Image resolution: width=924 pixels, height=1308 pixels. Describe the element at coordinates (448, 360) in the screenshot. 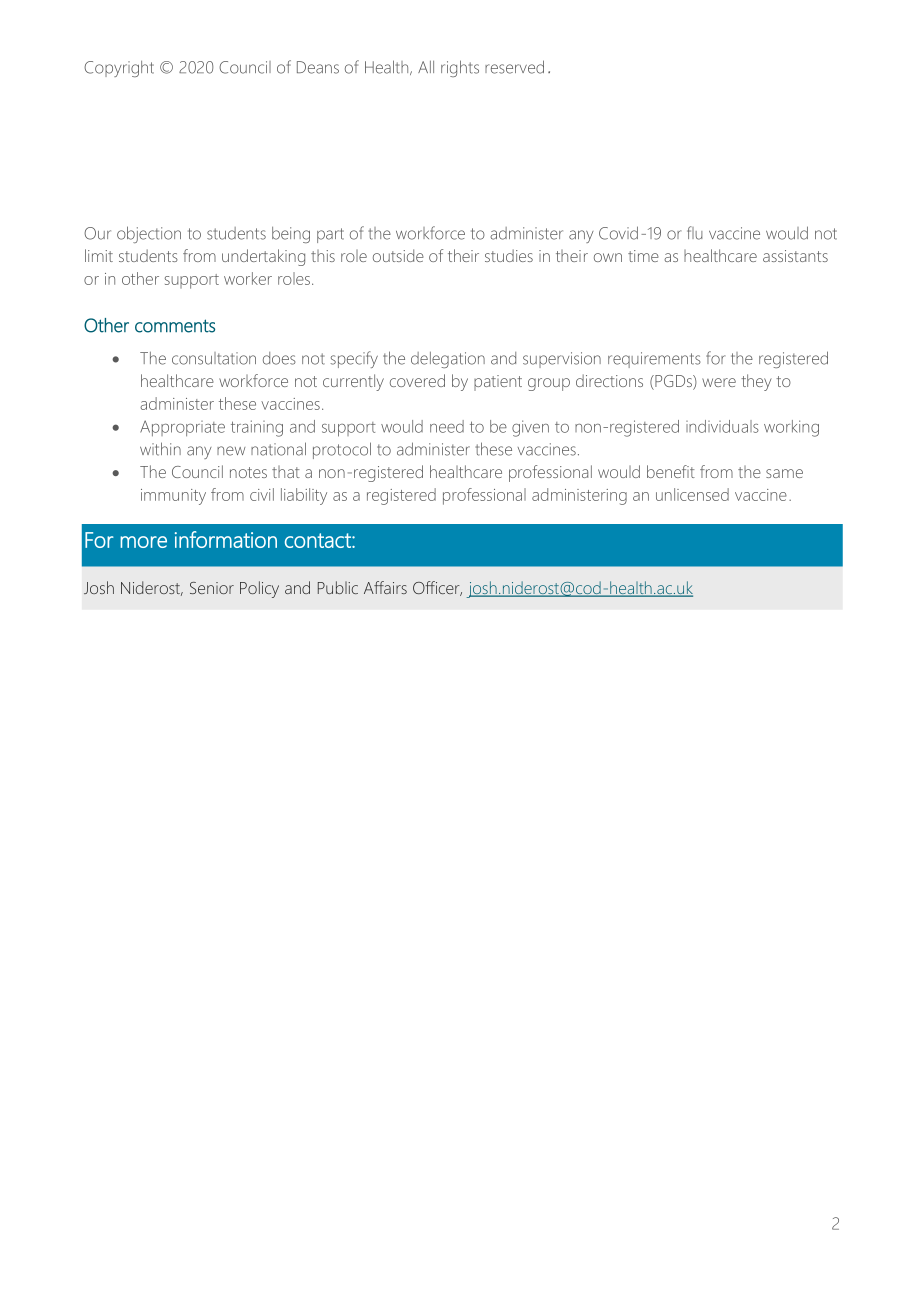

I see `delegation` at that location.
